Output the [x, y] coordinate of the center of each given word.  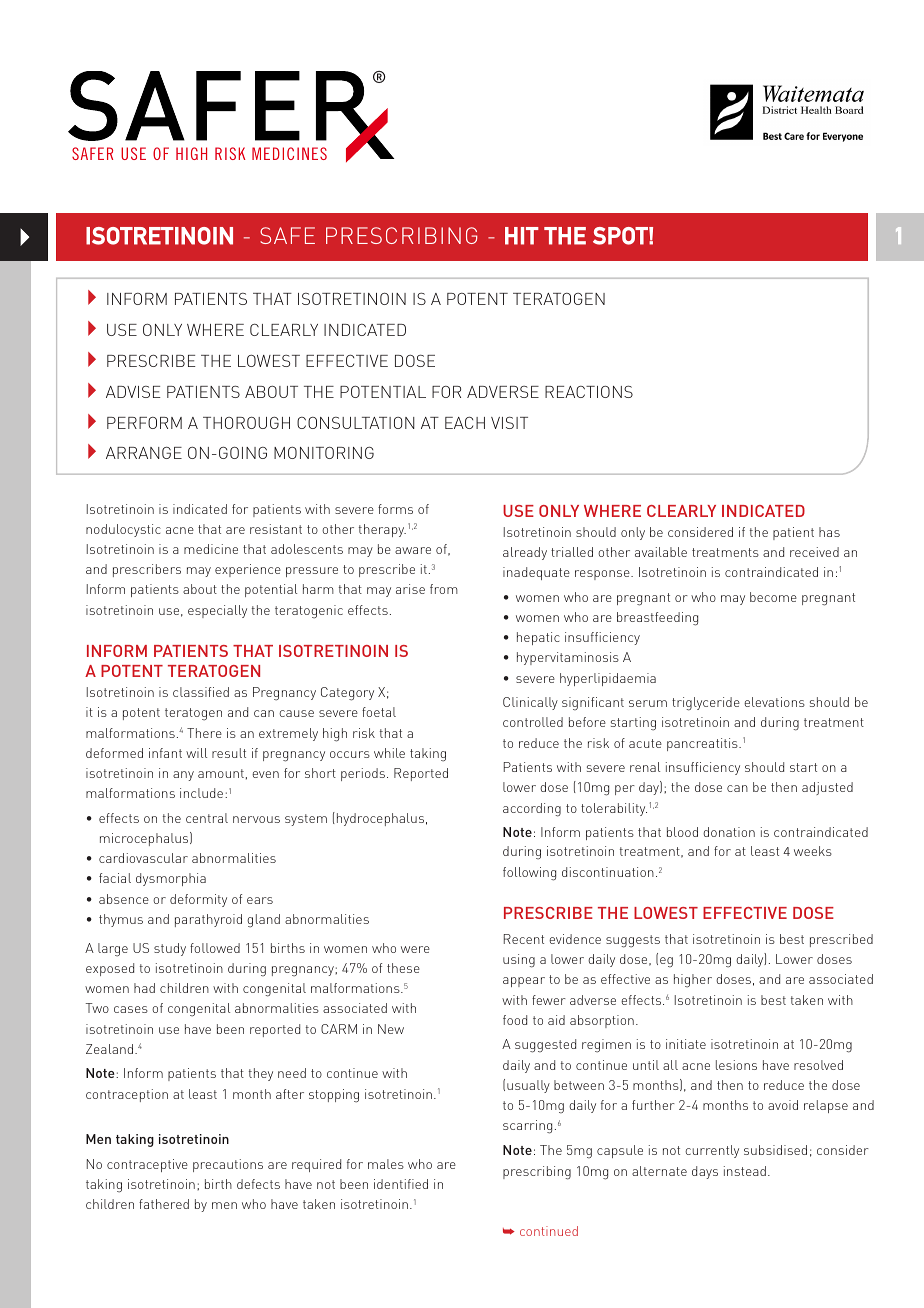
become [773, 597]
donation [729, 832]
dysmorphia [171, 879]
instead [745, 1171]
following [529, 874]
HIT [522, 236]
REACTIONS [589, 391]
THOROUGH [246, 423]
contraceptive [147, 1165]
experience [248, 570]
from [444, 589]
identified [401, 1184]
